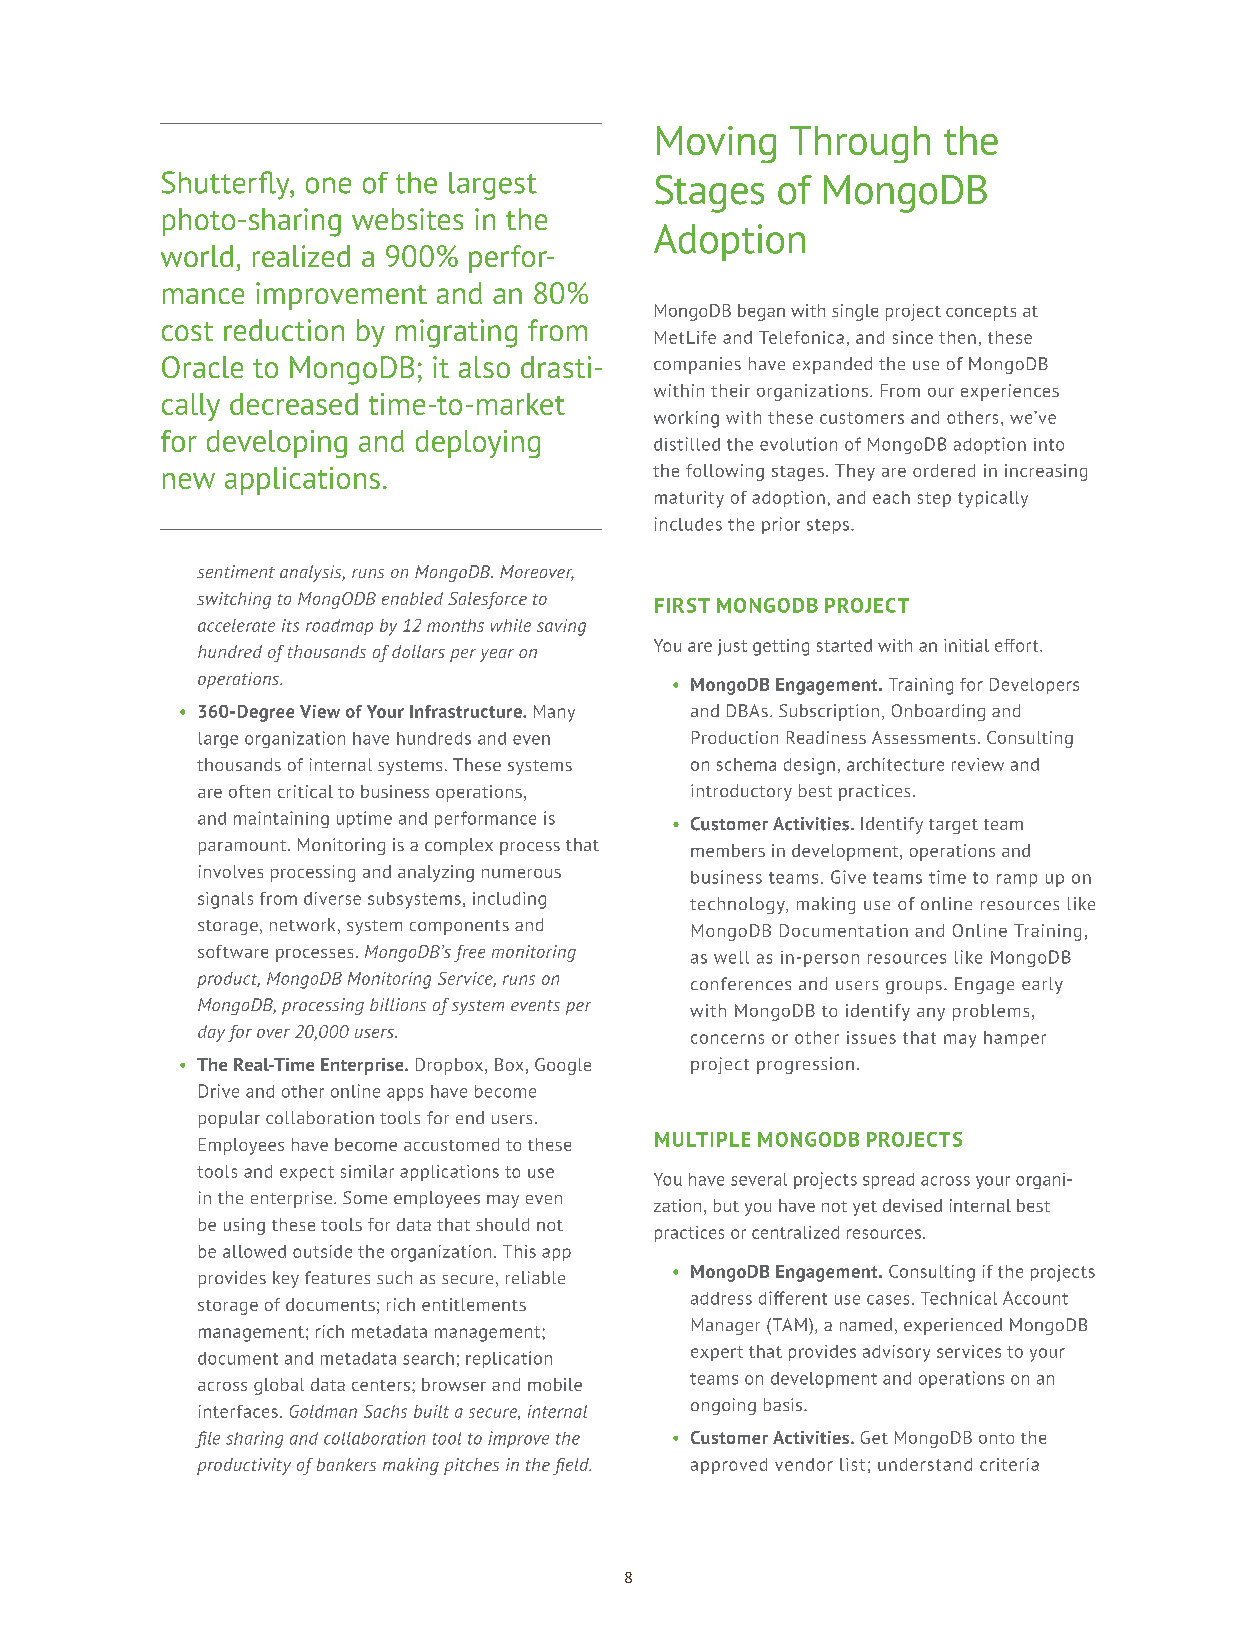 Image resolution: width=1257 pixels, height=1626 pixels. Describe the element at coordinates (407, 219) in the document. I see `websites` at that location.
